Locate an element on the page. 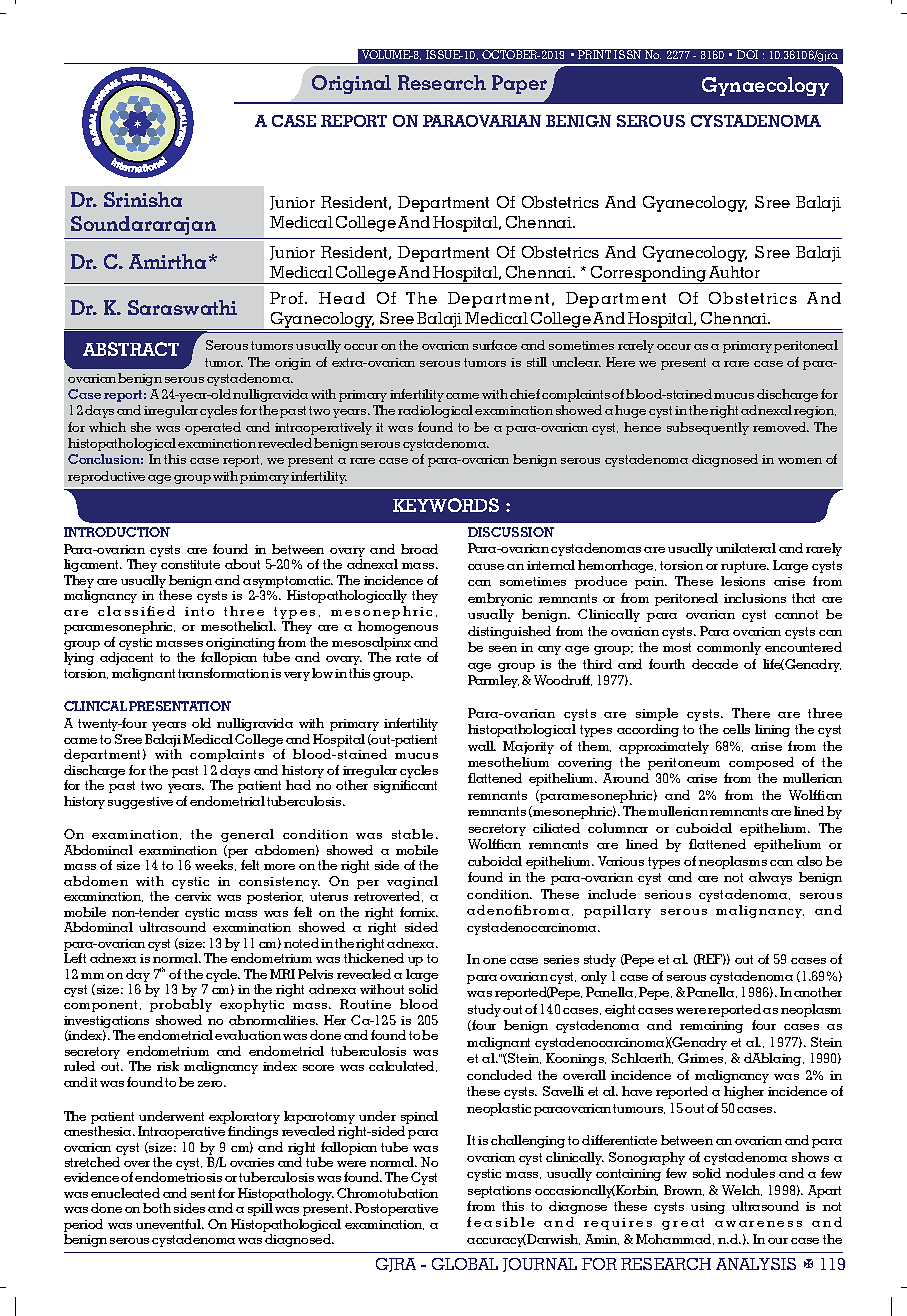 This image has height=1316, width=907. Paper is located at coordinates (521, 86).
